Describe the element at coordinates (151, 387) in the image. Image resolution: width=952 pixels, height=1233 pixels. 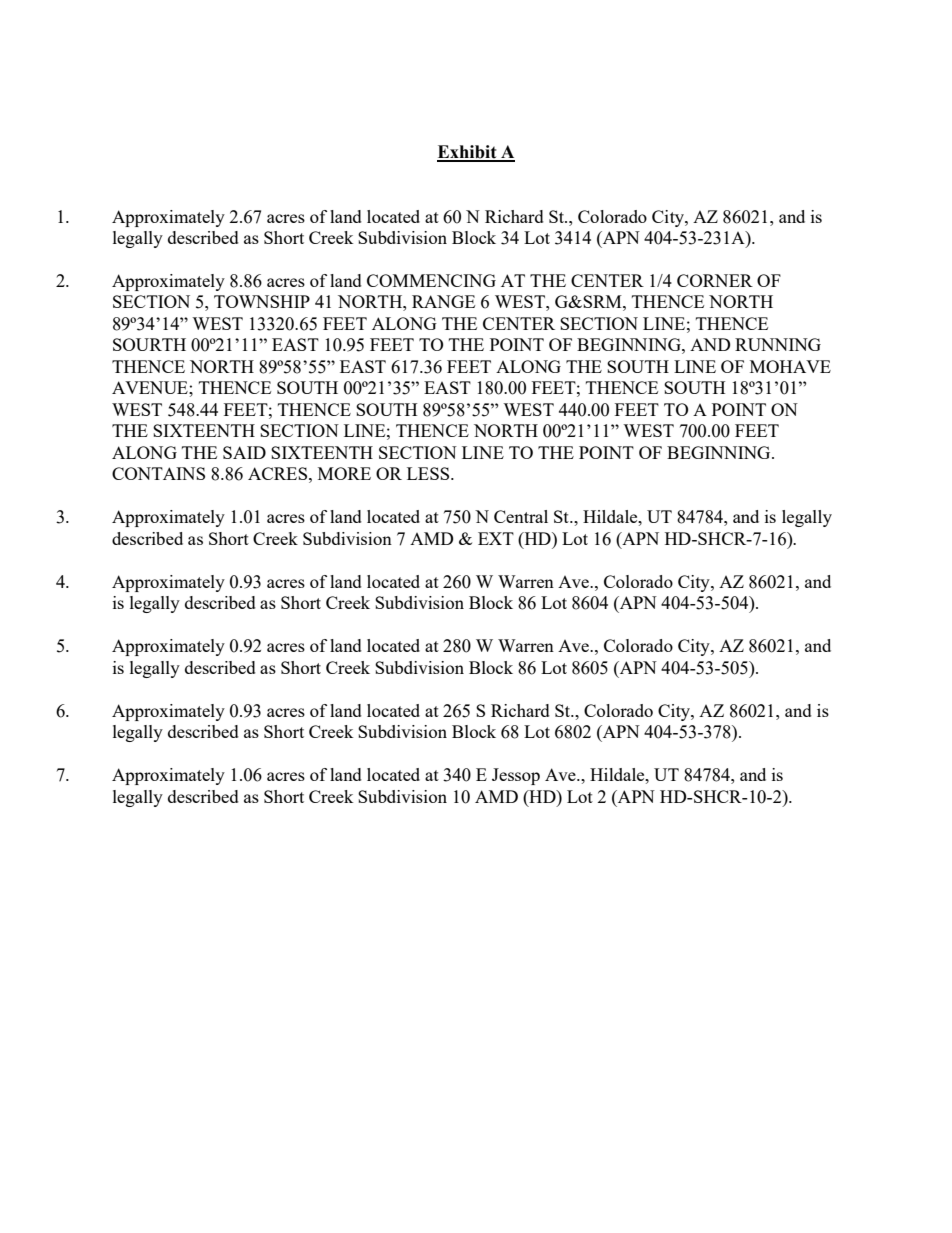
I see `AVENUE` at that location.
